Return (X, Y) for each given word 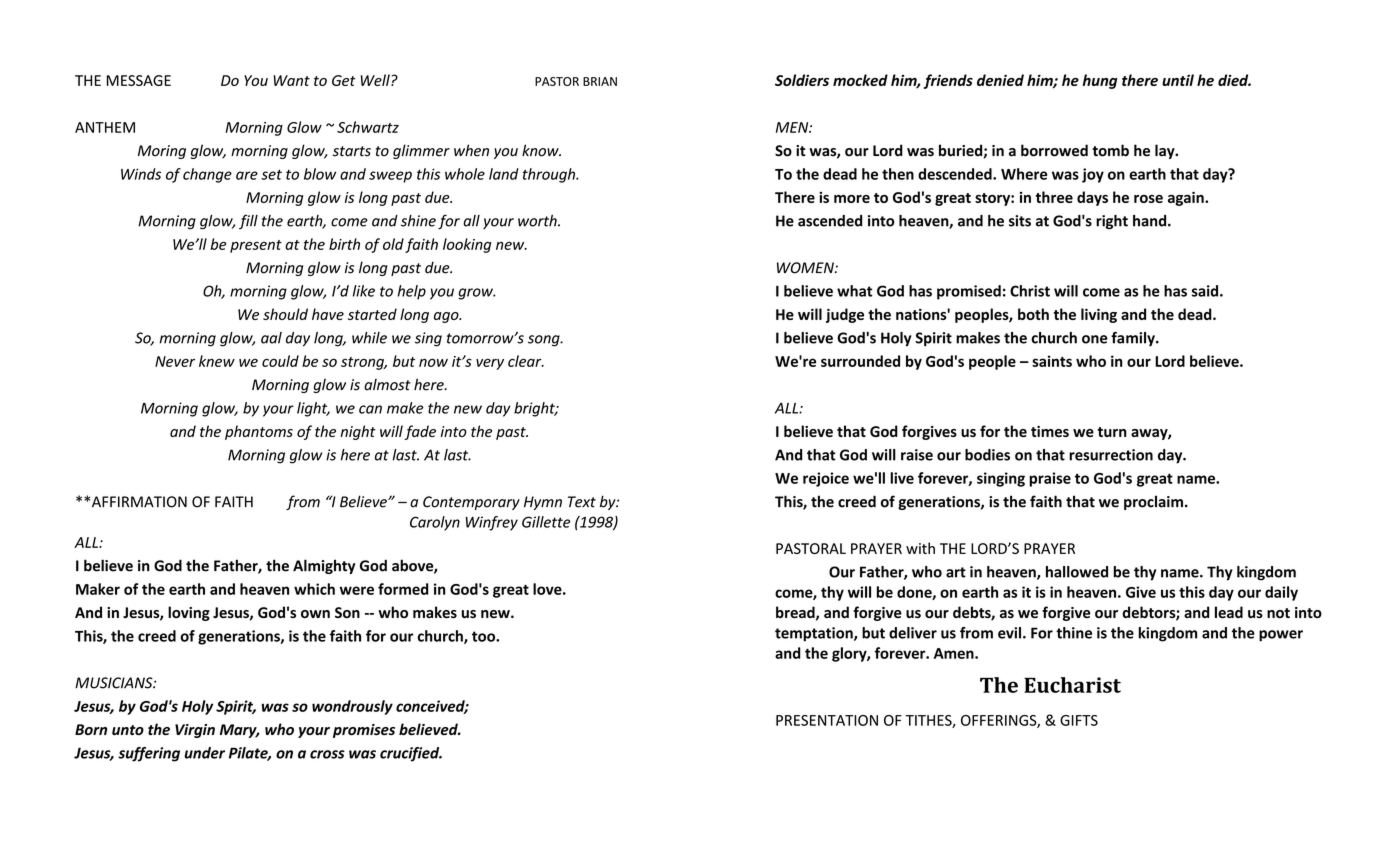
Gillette (546, 522)
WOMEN (806, 268)
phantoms (259, 432)
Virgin (195, 731)
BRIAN (600, 81)
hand (1151, 221)
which (314, 589)
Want (291, 80)
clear (526, 361)
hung (1100, 81)
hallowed (1077, 572)
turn (1112, 432)
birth (344, 244)
